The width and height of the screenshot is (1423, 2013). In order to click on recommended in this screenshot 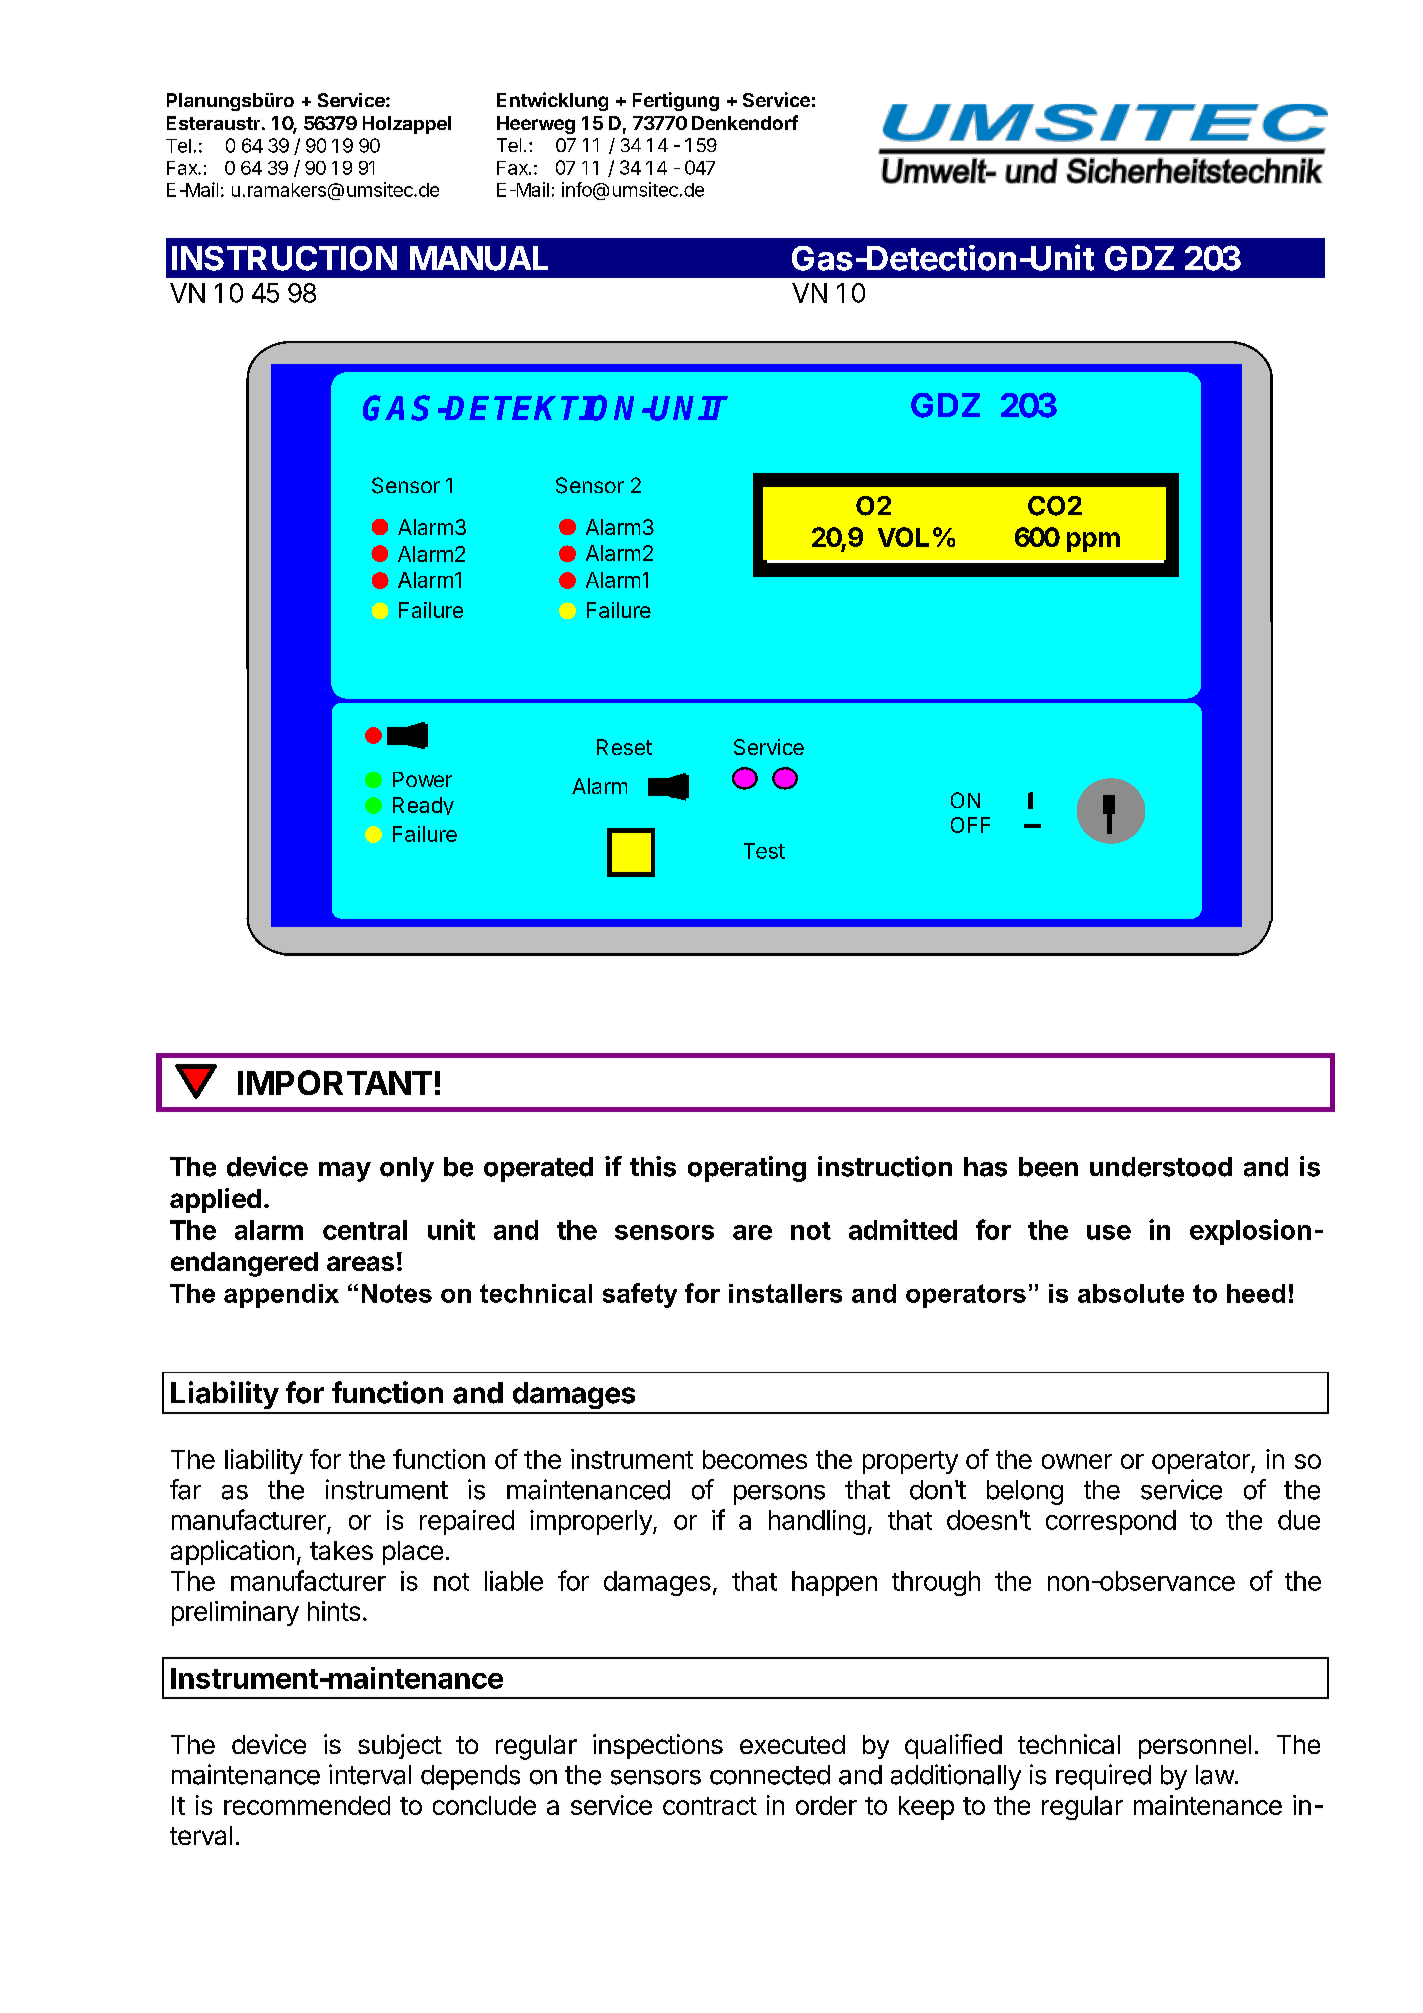, I will do `click(307, 1805)`.
